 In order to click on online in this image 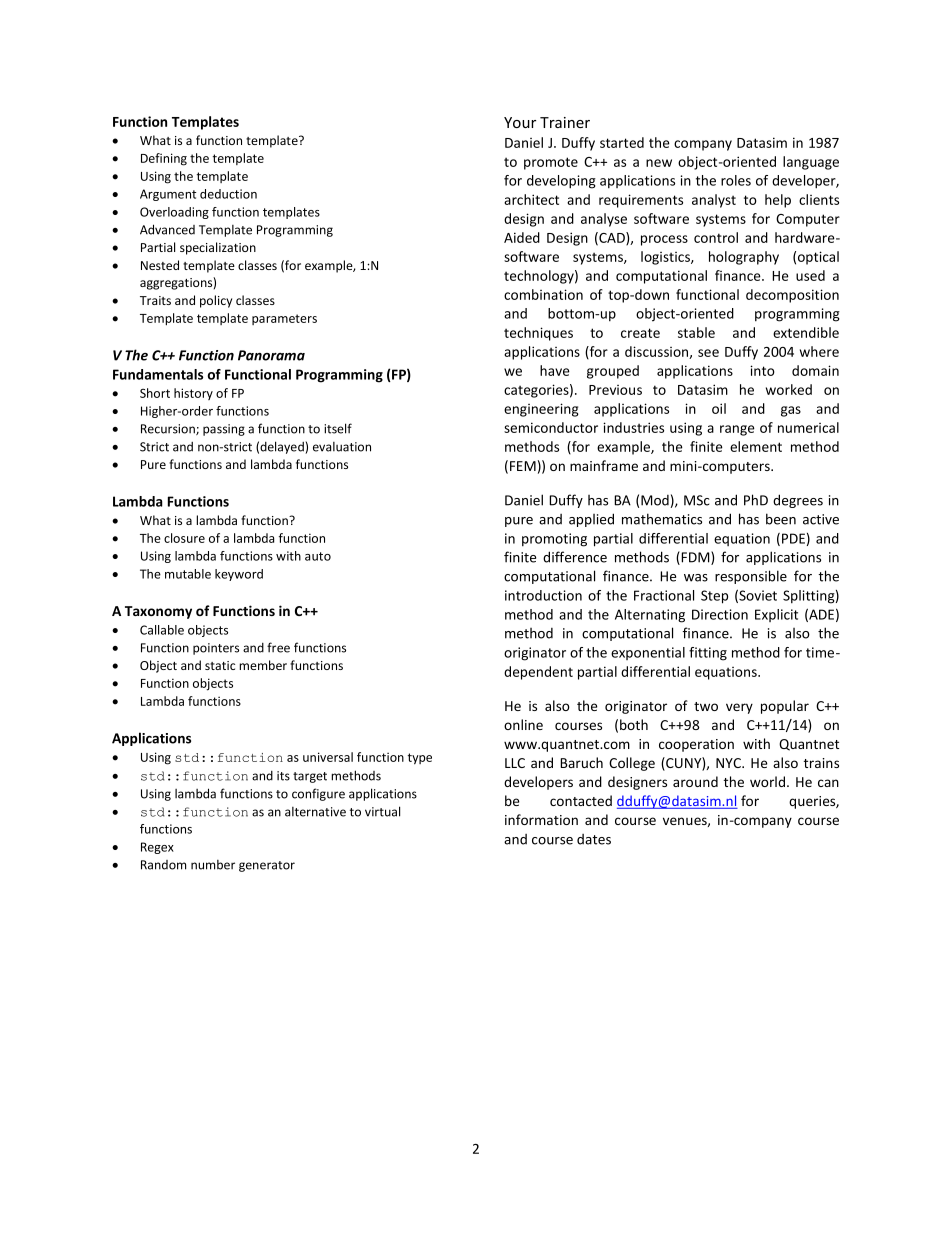, I will do `click(523, 724)`.
